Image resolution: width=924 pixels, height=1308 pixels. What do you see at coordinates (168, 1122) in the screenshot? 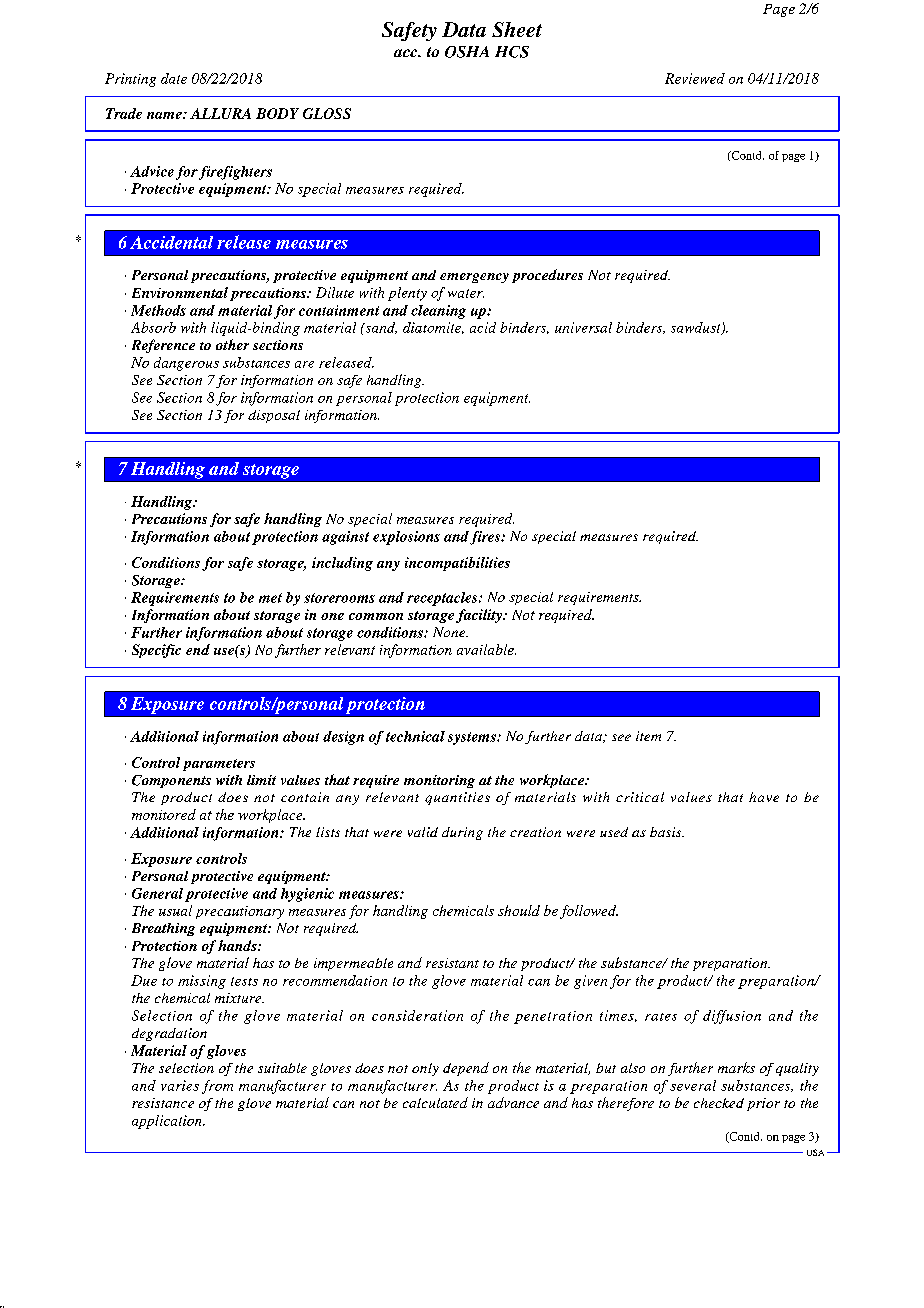
I see `application` at bounding box center [168, 1122].
